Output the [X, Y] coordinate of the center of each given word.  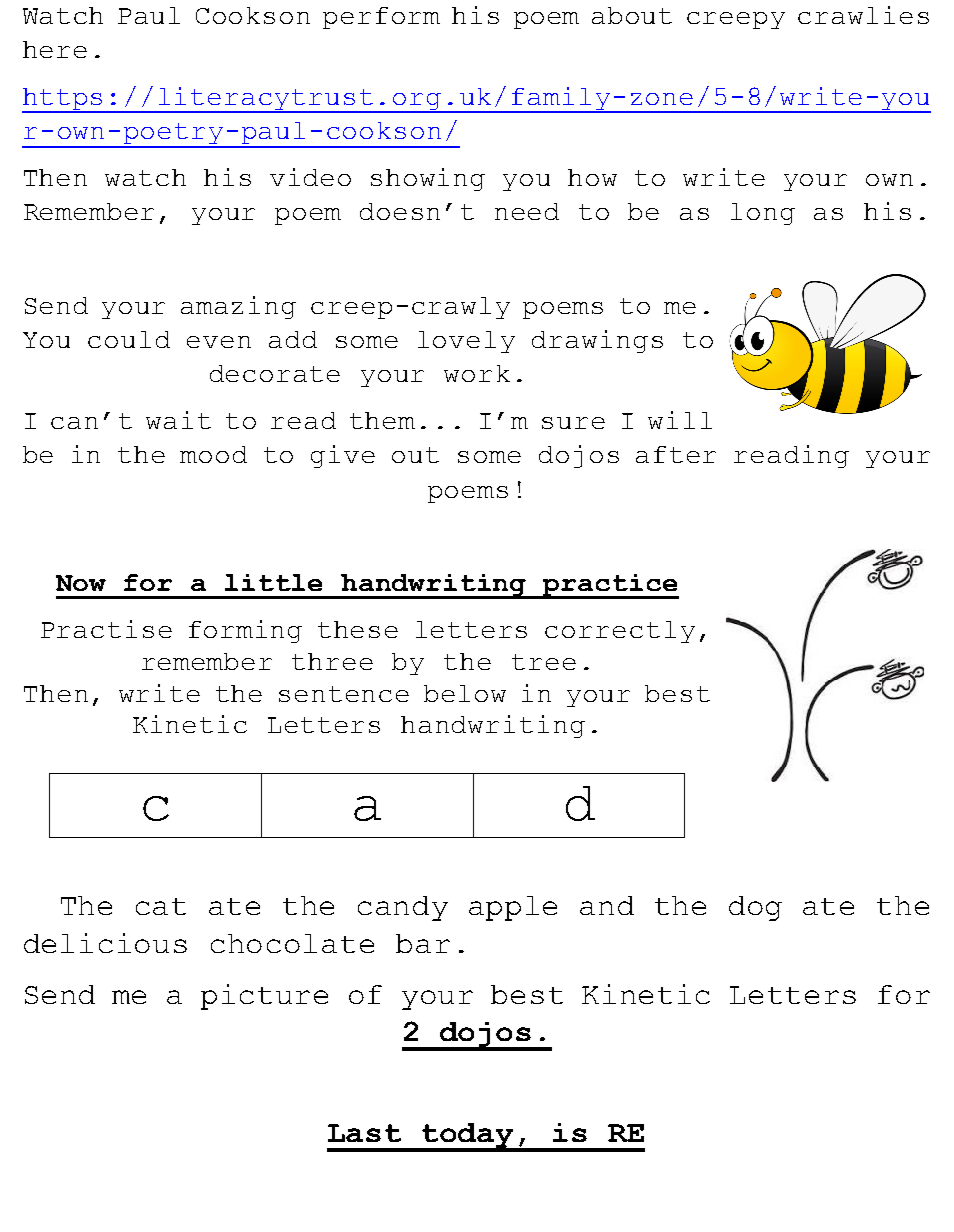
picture [264, 997]
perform [381, 18]
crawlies [863, 15]
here [55, 49]
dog [755, 908]
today [468, 1137]
